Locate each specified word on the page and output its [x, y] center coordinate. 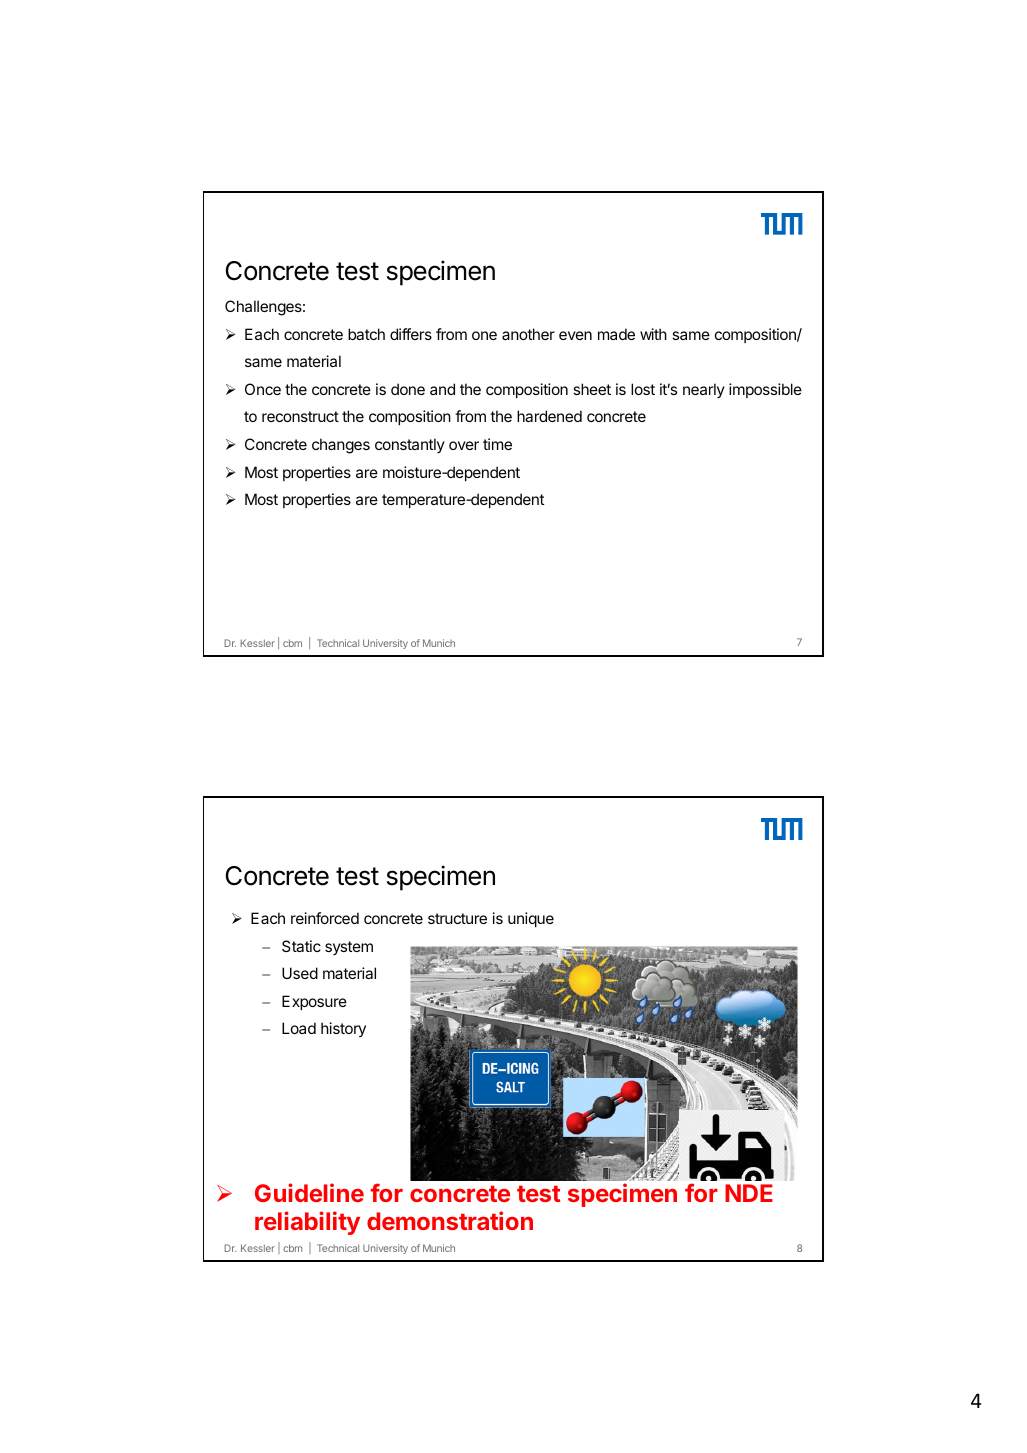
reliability [307, 1223]
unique [531, 919]
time [497, 444]
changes [341, 446]
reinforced [325, 918]
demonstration [450, 1220]
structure [457, 918]
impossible [765, 390]
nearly [704, 390]
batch [366, 334]
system [349, 948]
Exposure [314, 1002]
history [343, 1029]
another [528, 334]
